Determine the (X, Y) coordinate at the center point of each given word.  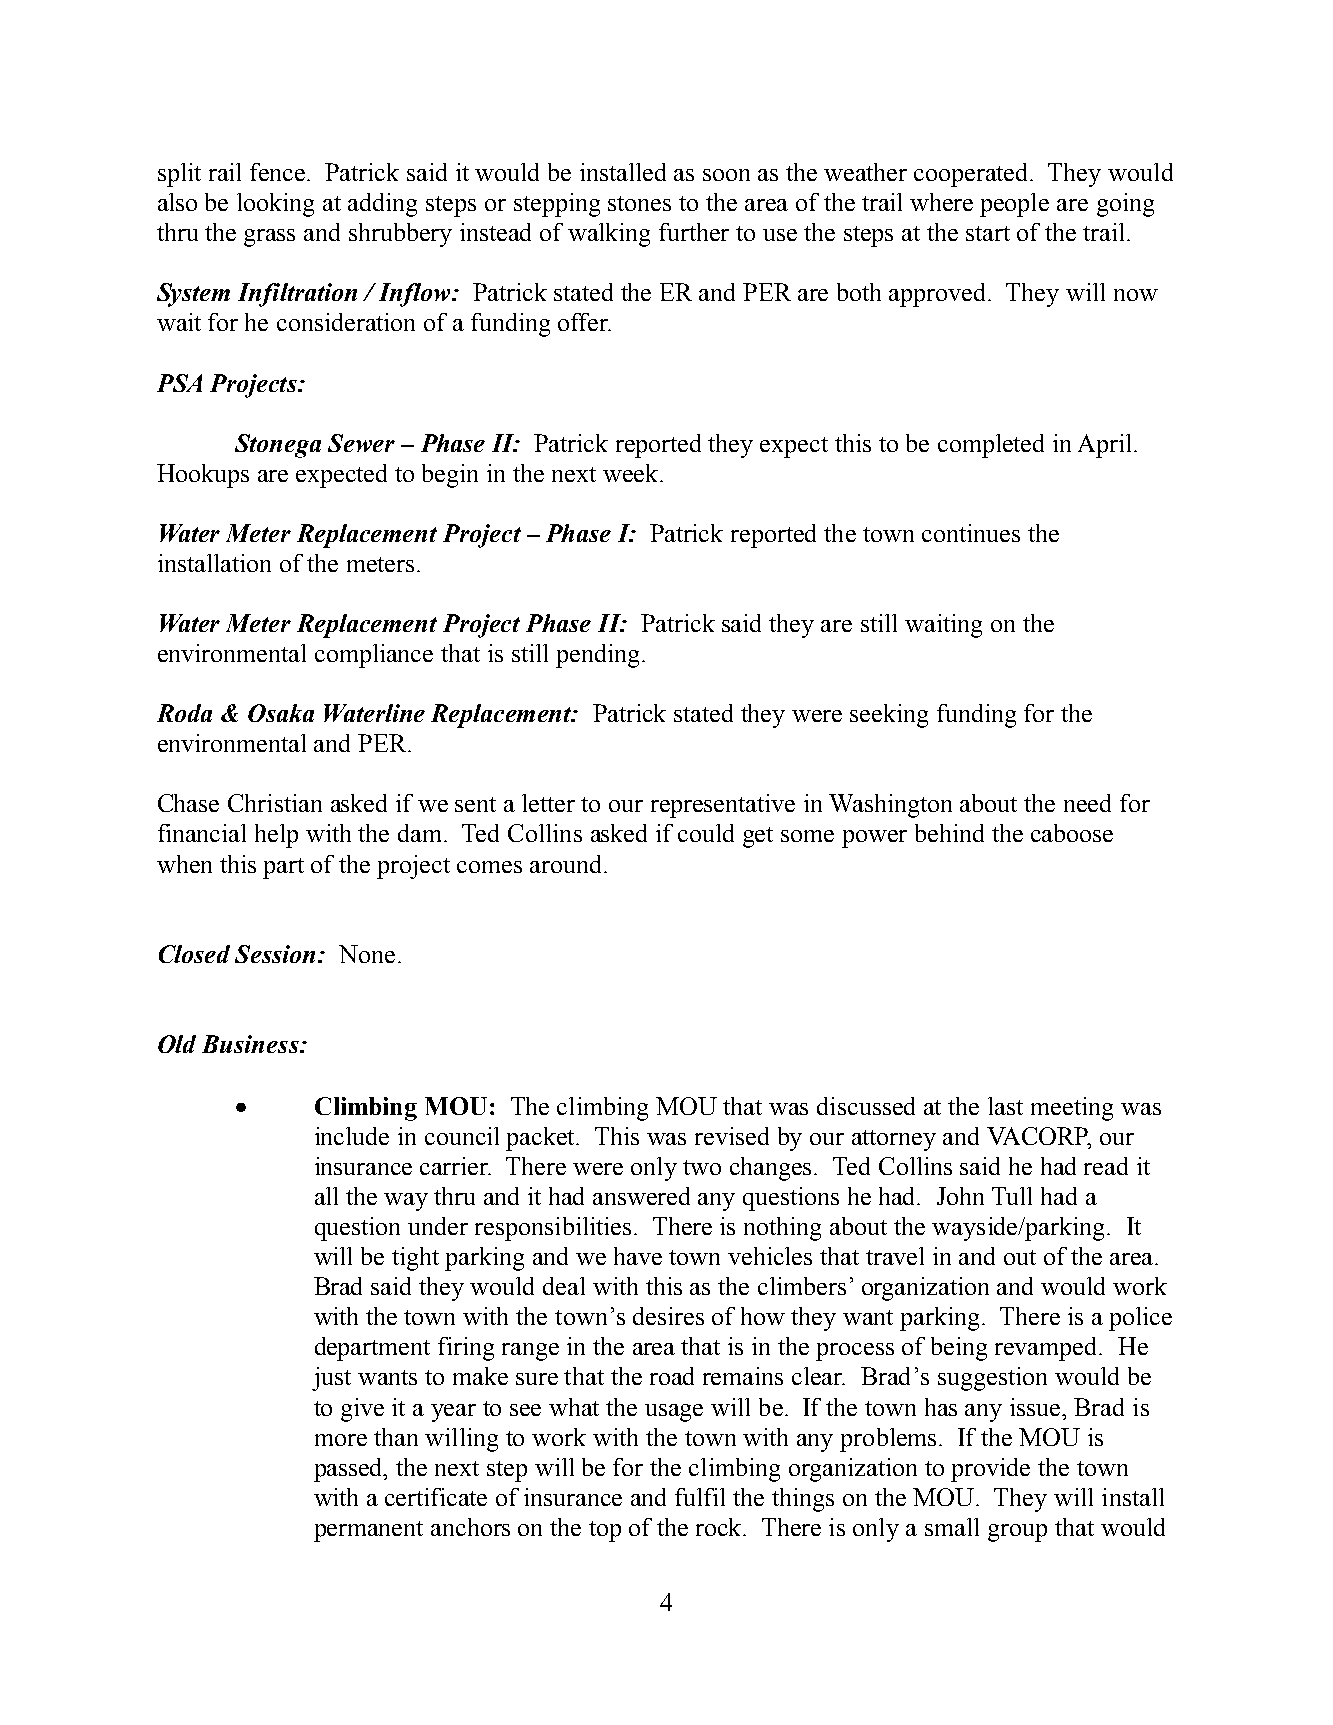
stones (639, 203)
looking (275, 205)
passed (350, 1470)
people (1014, 205)
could (706, 833)
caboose (1072, 833)
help (276, 836)
